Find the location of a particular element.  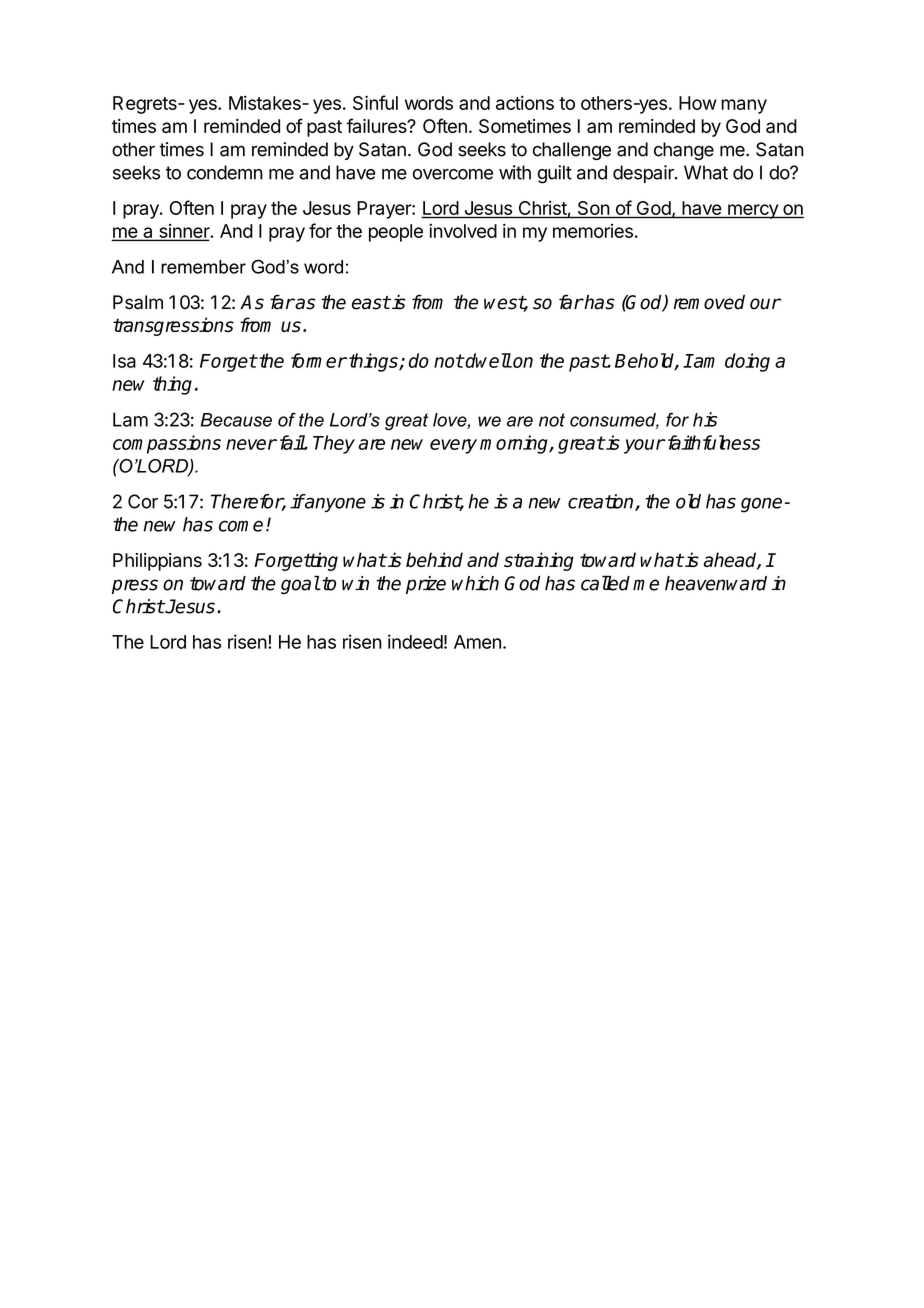

press is located at coordinates (135, 586).
